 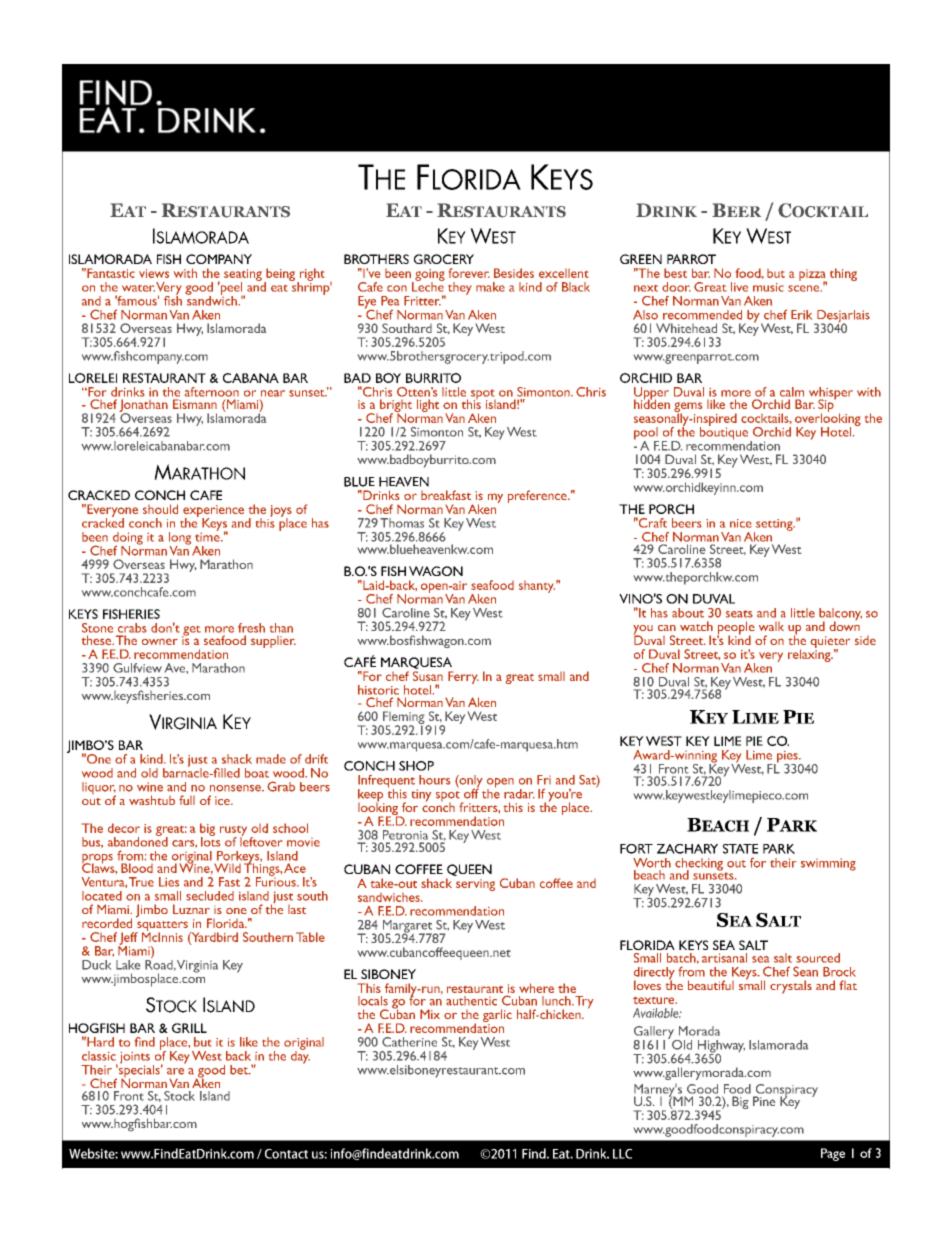 What do you see at coordinates (138, 288) in the screenshot?
I see `water` at bounding box center [138, 288].
